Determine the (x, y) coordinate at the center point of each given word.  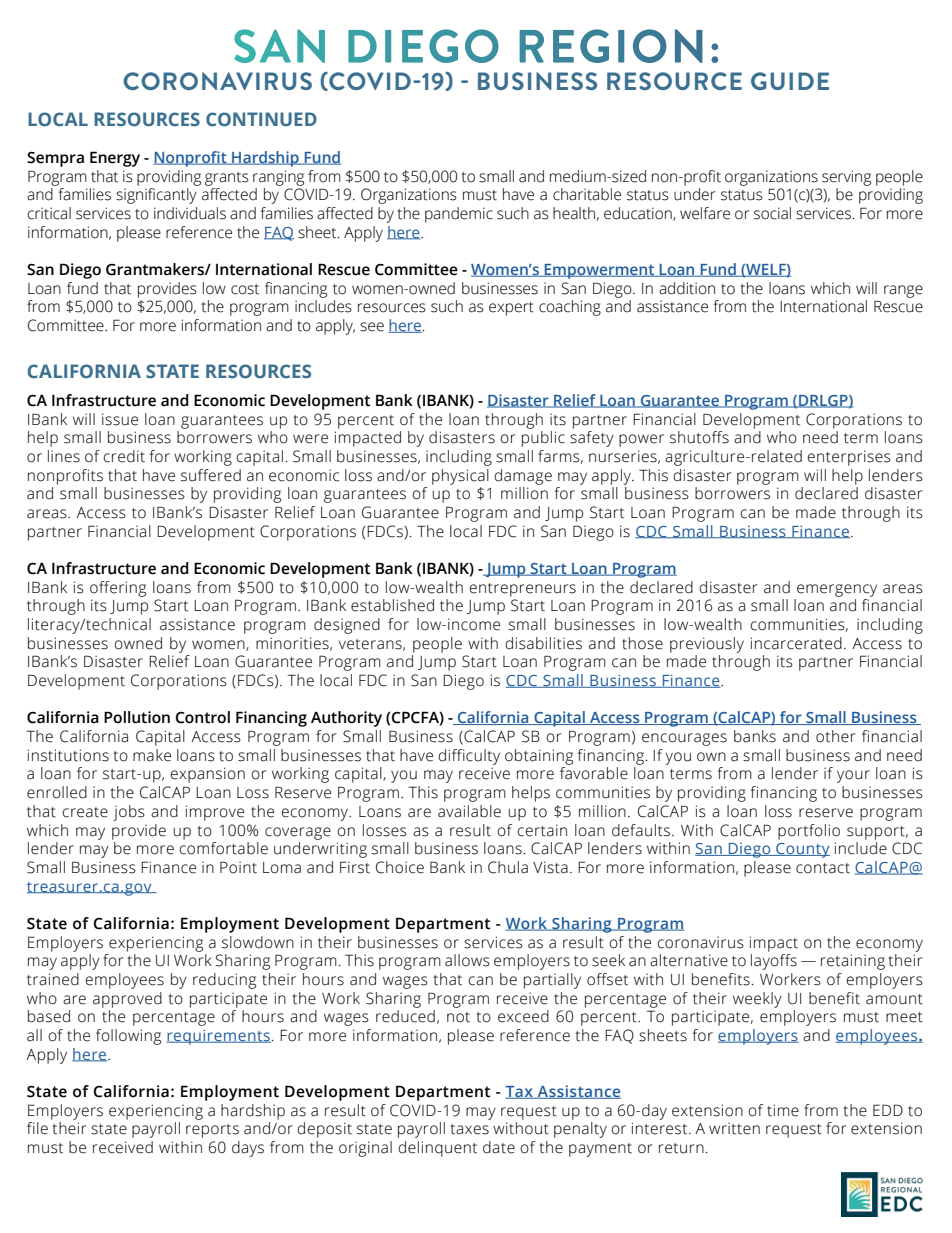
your (853, 776)
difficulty (469, 757)
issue (120, 419)
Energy (115, 159)
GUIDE (790, 81)
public (543, 439)
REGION (611, 46)
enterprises (849, 458)
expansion (208, 775)
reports (212, 1131)
